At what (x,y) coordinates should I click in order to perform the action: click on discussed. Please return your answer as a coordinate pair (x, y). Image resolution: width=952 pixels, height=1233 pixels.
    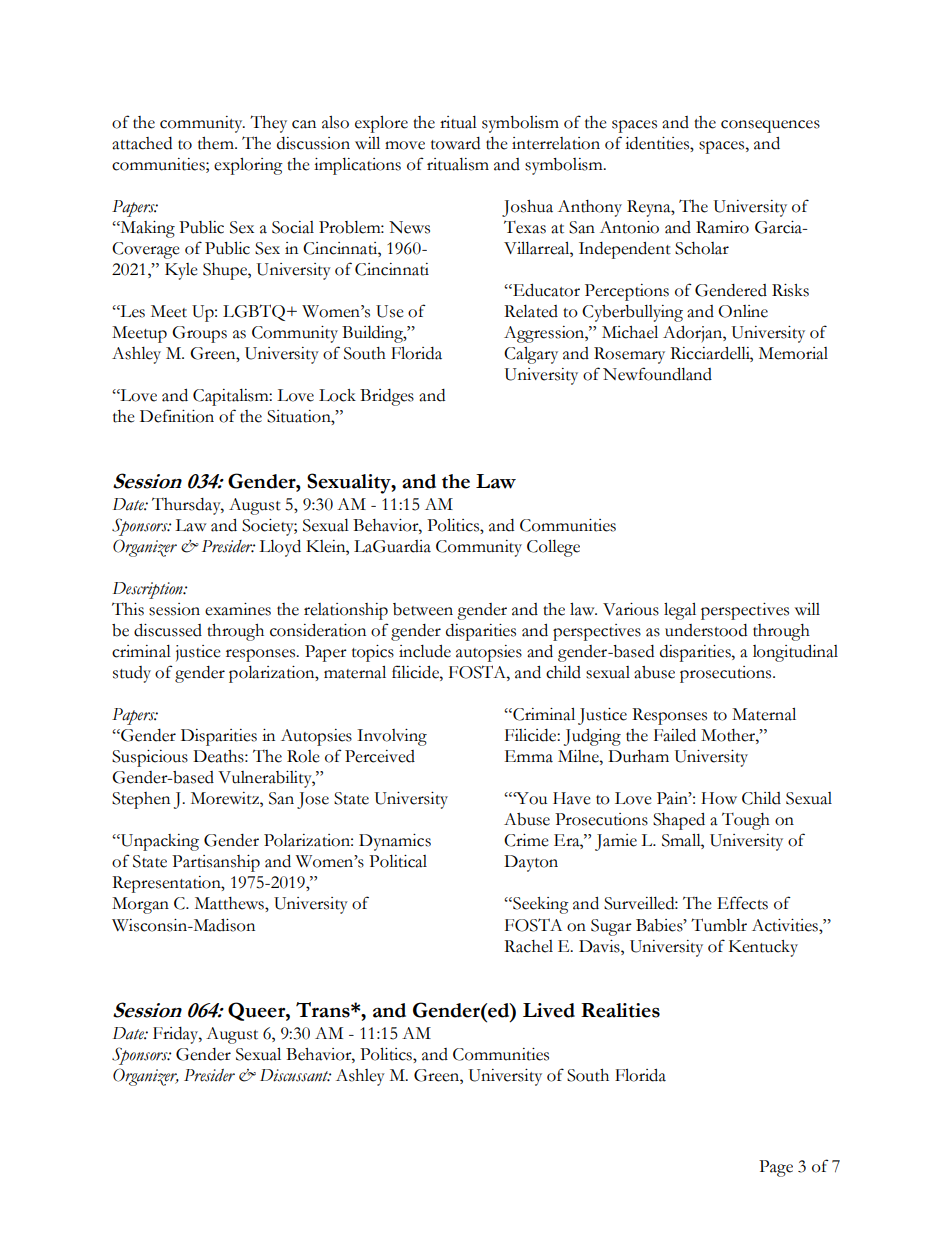
    Looking at the image, I should click on (168, 630).
